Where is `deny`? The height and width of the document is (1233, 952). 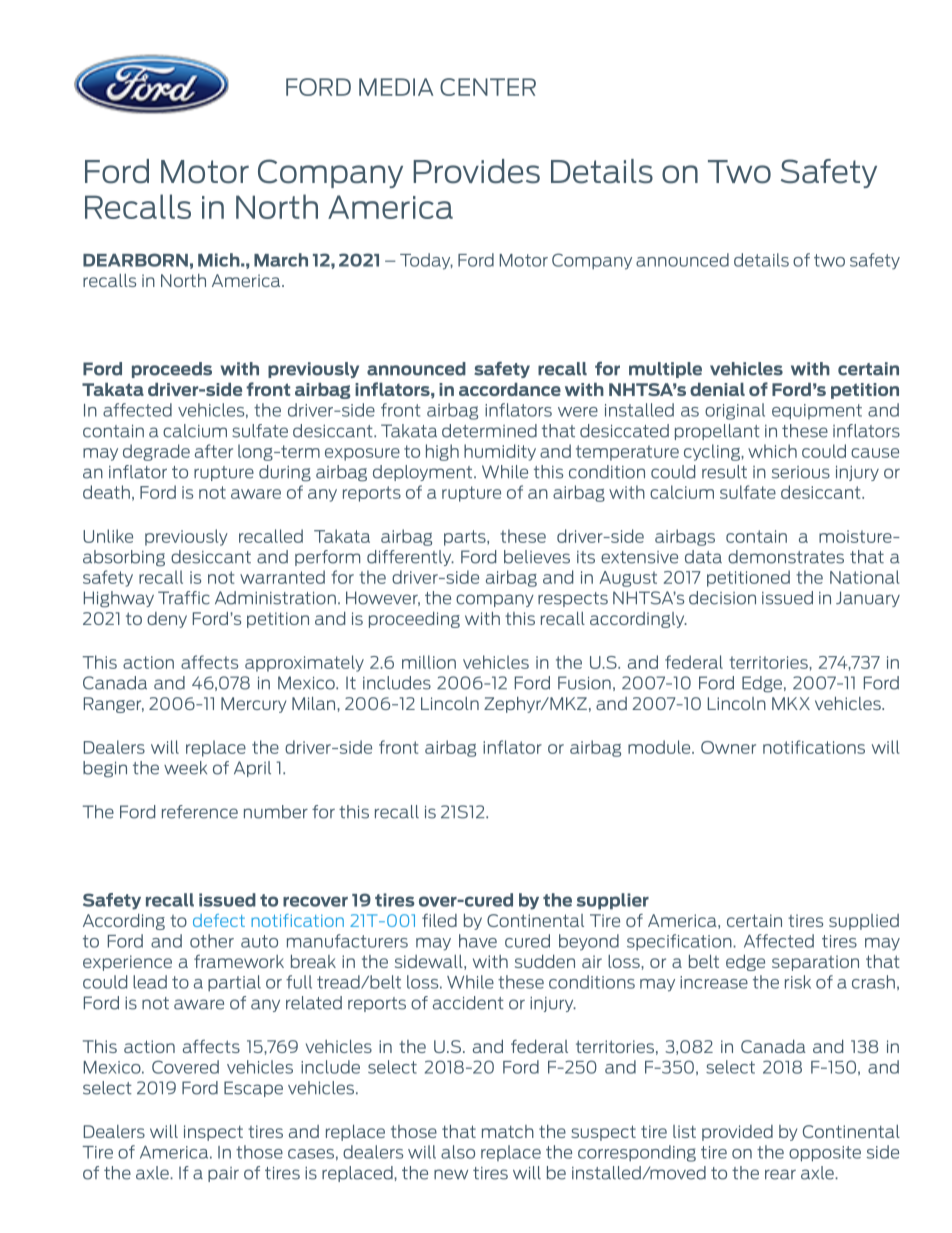
deny is located at coordinates (167, 620).
